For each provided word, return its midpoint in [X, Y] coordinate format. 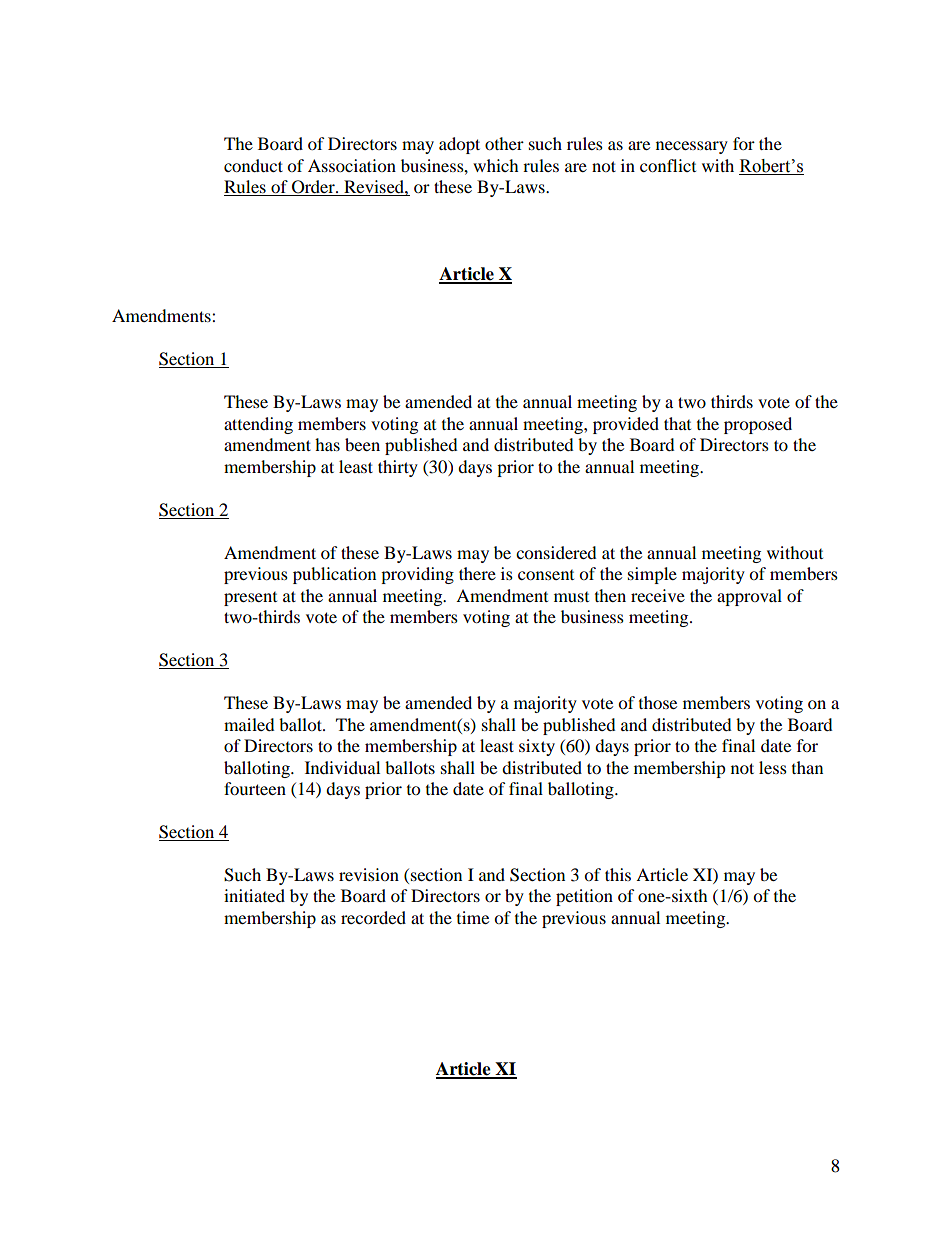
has [327, 444]
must [571, 597]
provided [626, 425]
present [250, 599]
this [618, 874]
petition [584, 897]
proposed [758, 425]
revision [369, 874]
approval [749, 597]
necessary [692, 147]
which [496, 165]
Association [352, 165]
